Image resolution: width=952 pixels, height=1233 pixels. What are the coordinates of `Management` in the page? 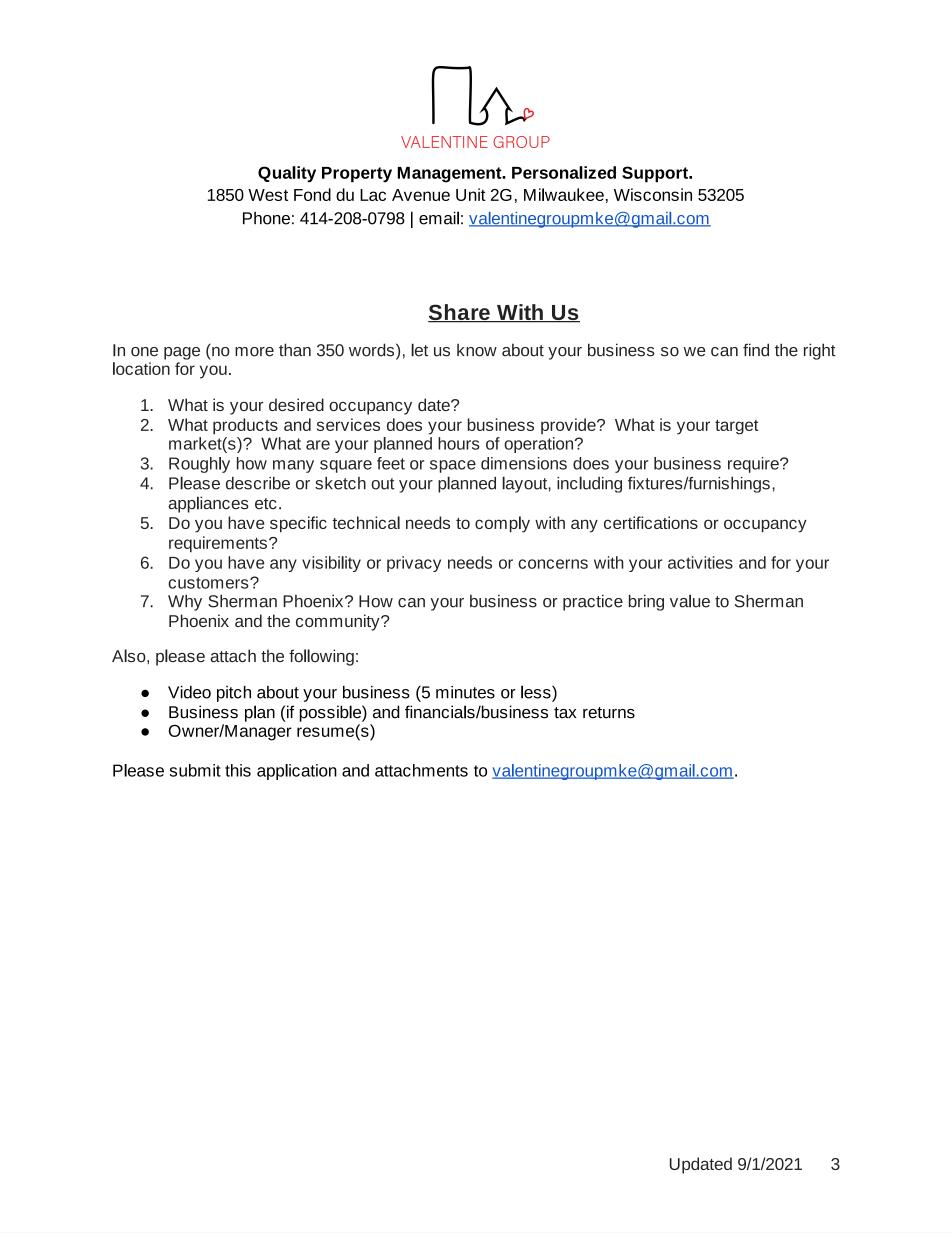 It's located at (451, 175).
